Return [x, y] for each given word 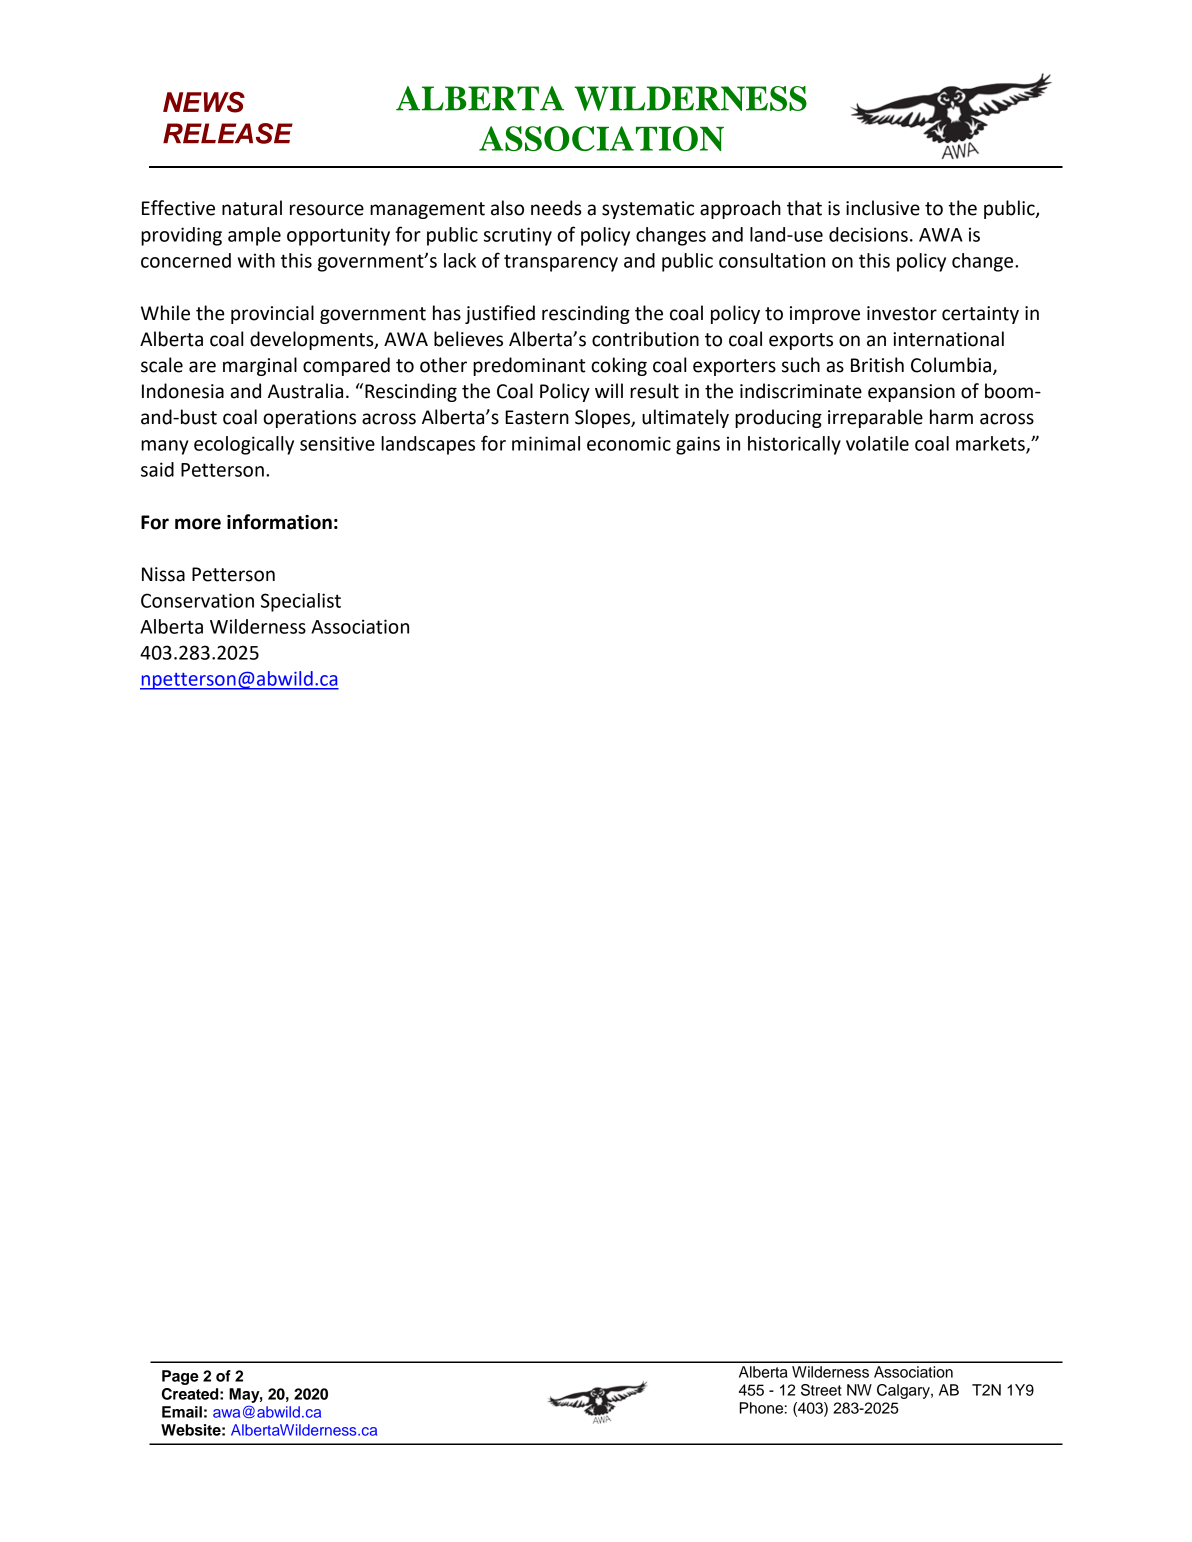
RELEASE [228, 133]
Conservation [197, 600]
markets [991, 444]
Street [821, 1390]
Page [180, 1377]
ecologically [244, 445]
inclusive [883, 208]
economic [629, 443]
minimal [546, 443]
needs [556, 208]
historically [794, 445]
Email [182, 1412]
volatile [877, 443]
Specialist [301, 602]
